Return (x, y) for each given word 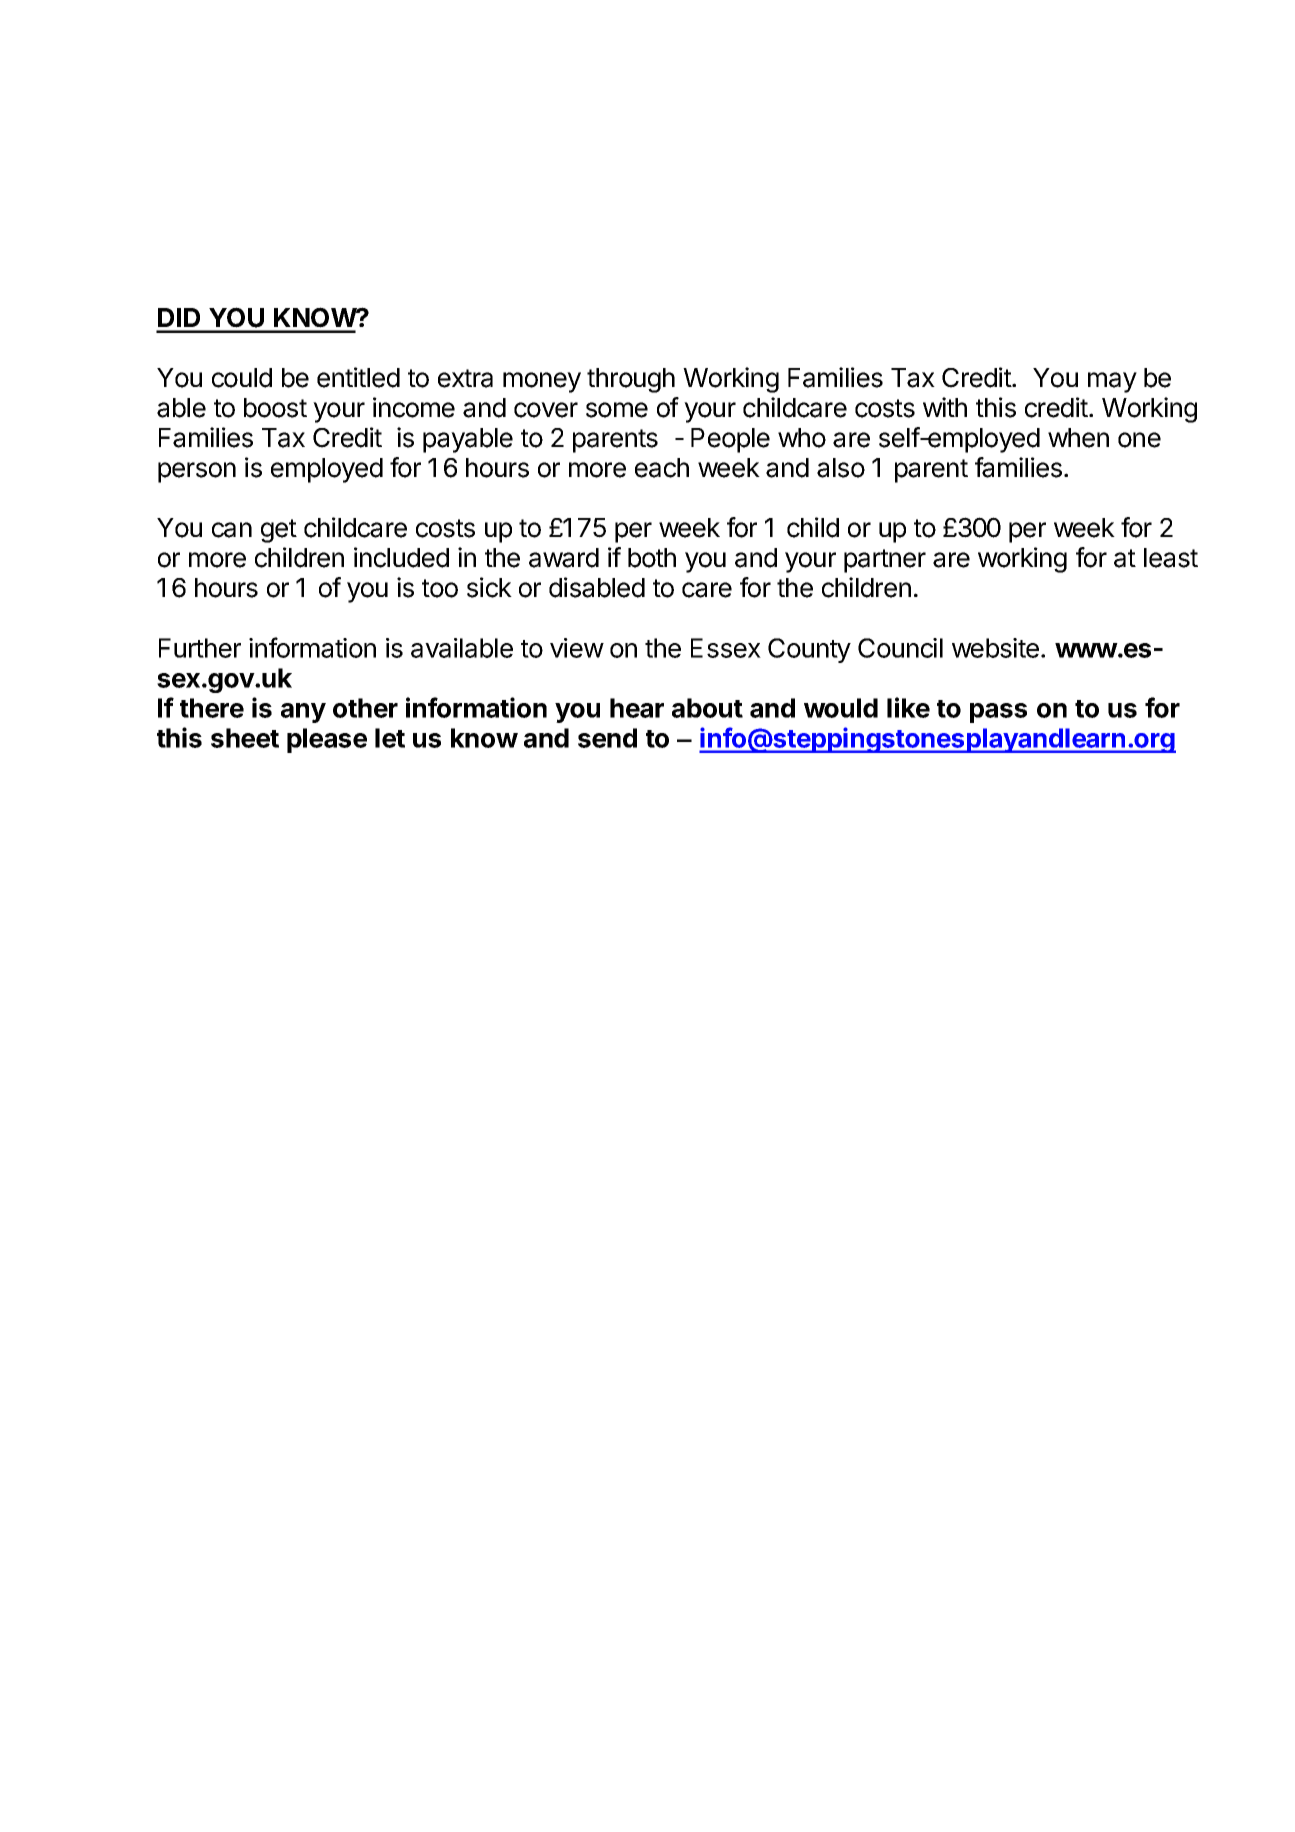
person (197, 472)
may (1112, 382)
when (1078, 438)
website (995, 648)
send (607, 738)
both (652, 558)
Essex (726, 648)
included (401, 557)
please (327, 740)
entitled (358, 377)
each (662, 468)
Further (200, 648)
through (631, 380)
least (1171, 558)
